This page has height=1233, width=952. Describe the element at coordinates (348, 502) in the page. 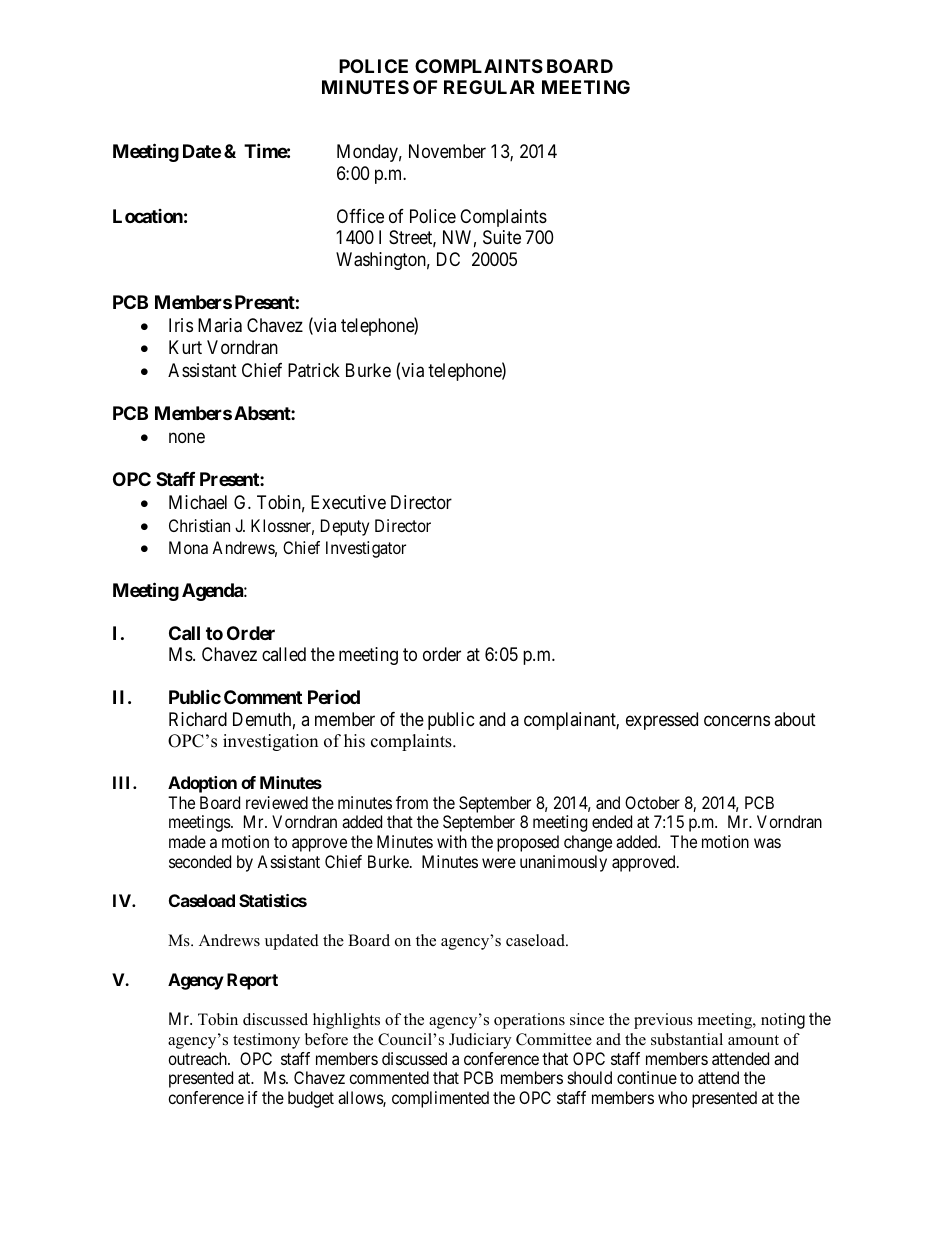

I see `Executive` at that location.
